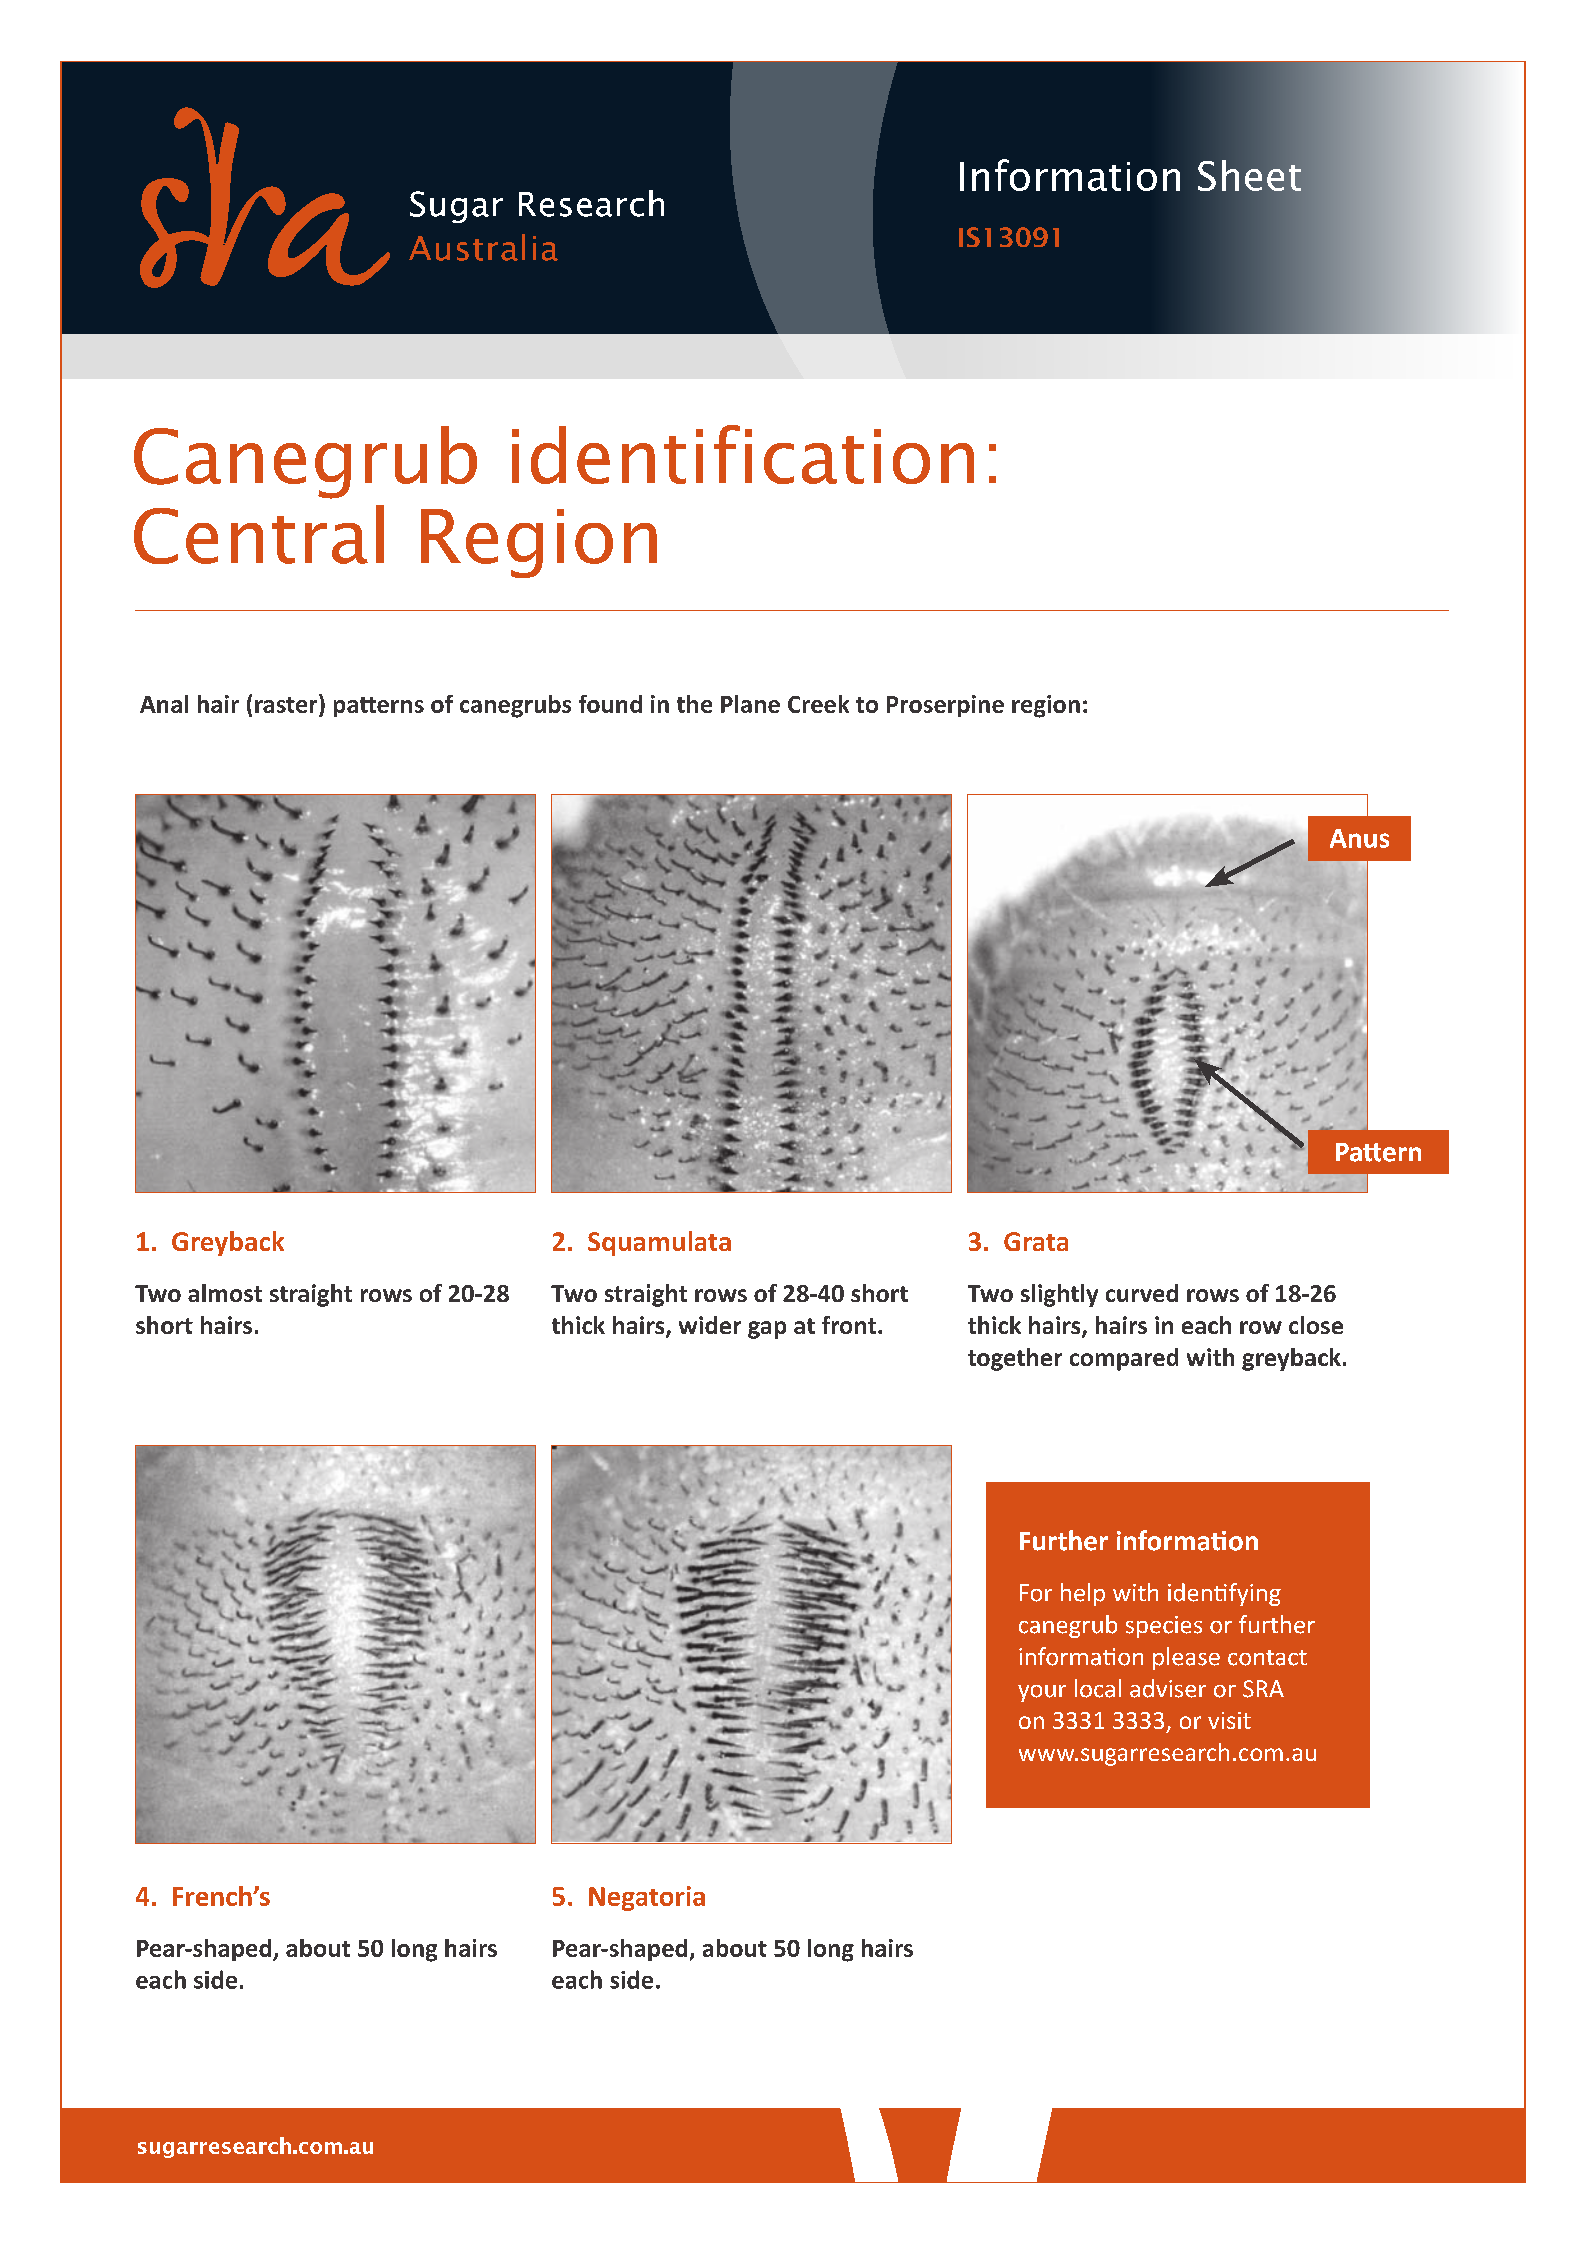 The height and width of the screenshot is (2243, 1586). I want to click on Sheet, so click(1249, 175).
